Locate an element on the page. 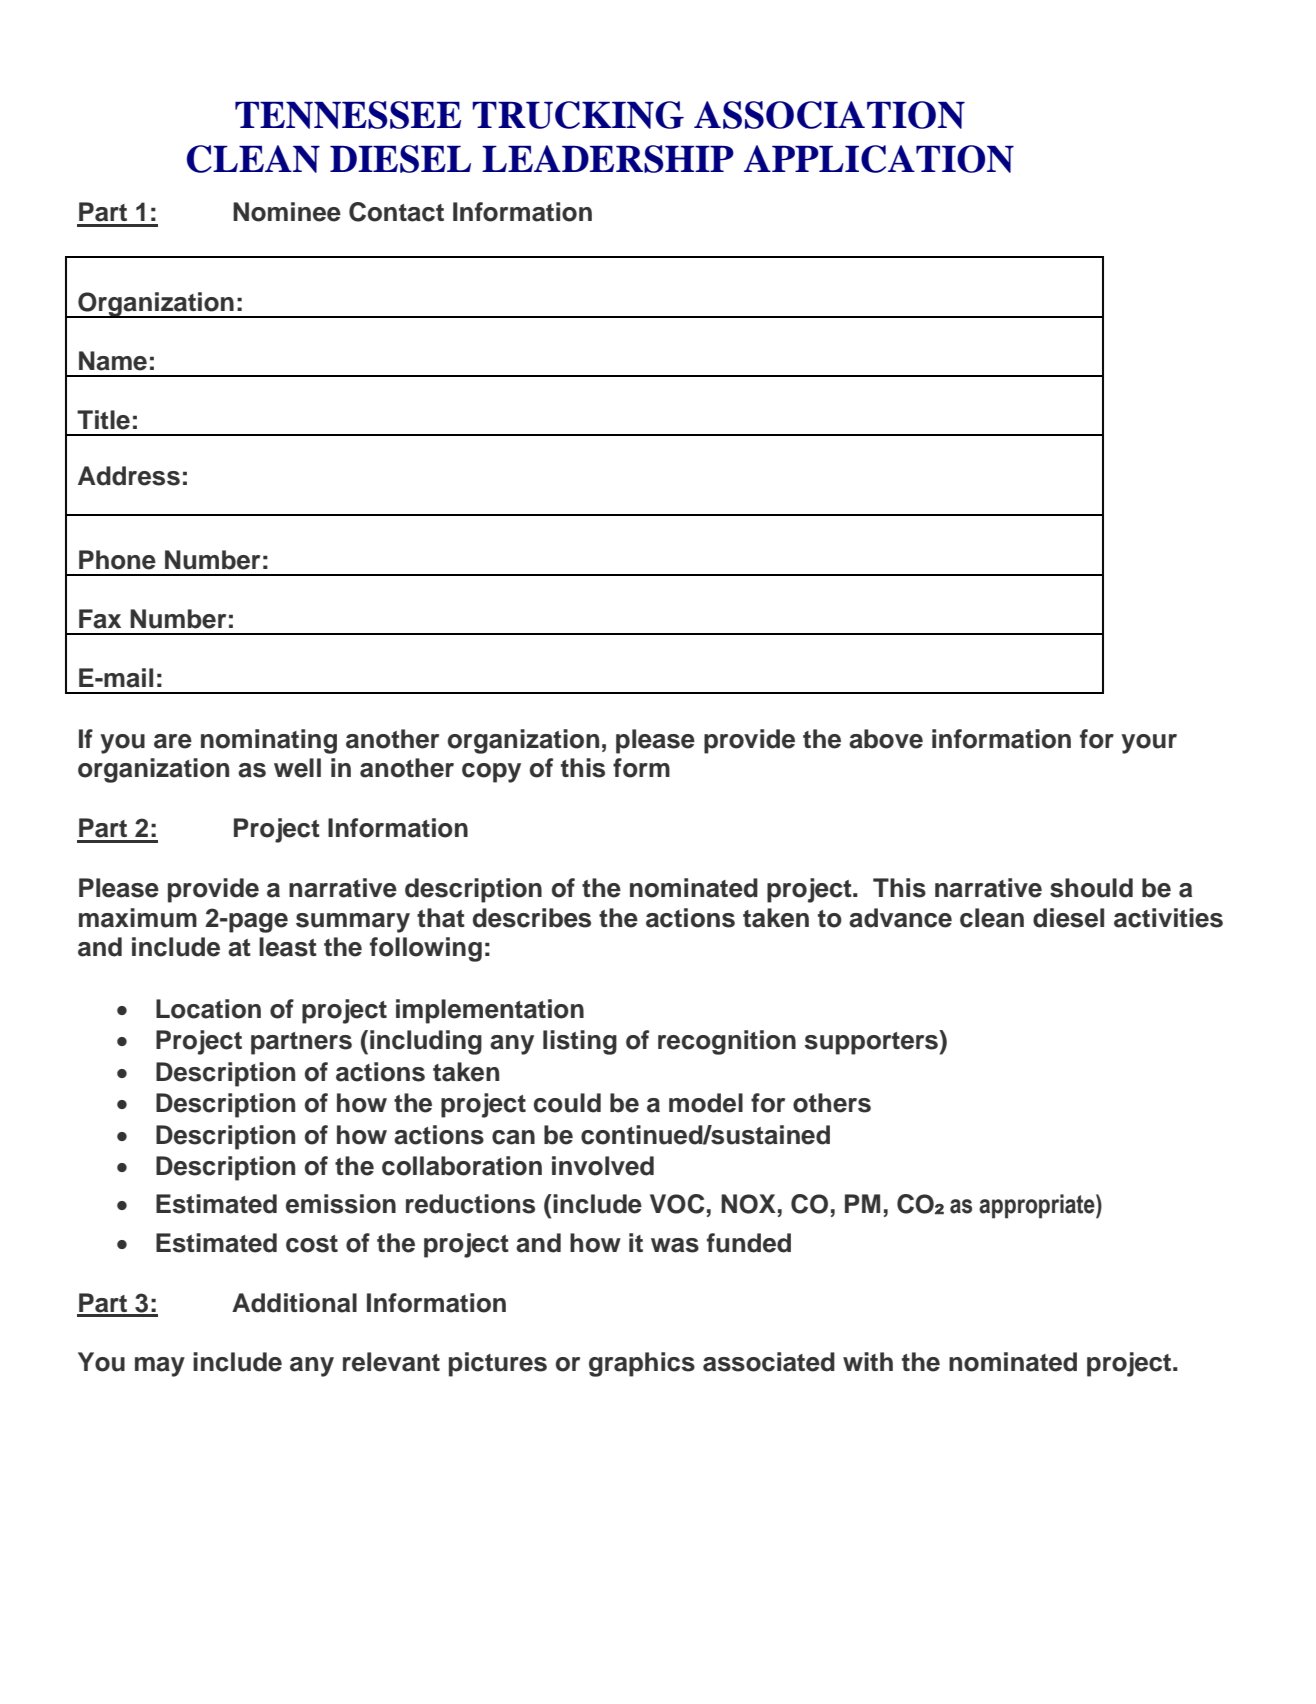  your is located at coordinates (1149, 744).
